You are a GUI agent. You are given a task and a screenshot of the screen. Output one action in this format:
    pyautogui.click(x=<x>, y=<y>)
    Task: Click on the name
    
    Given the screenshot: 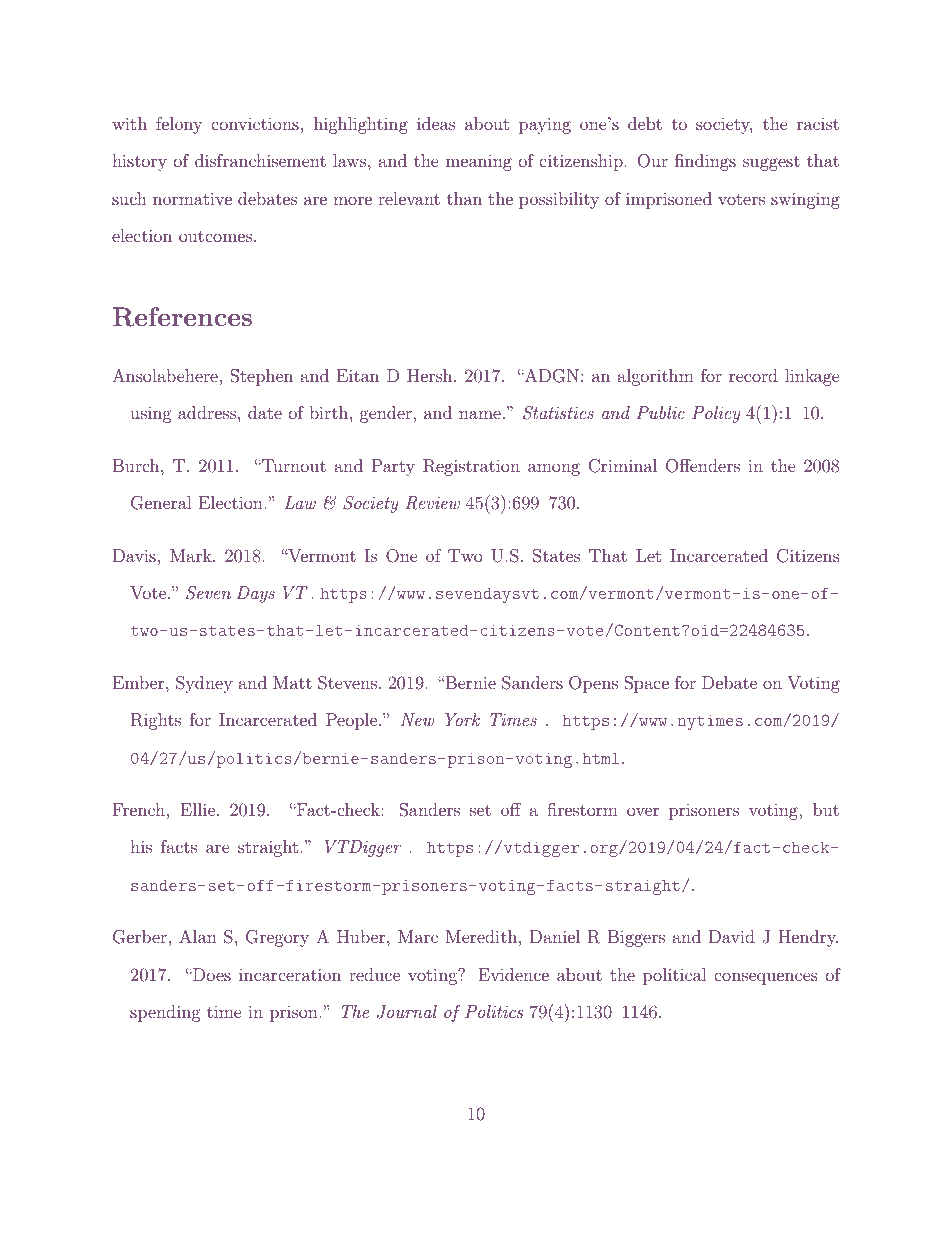 What is the action you would take?
    pyautogui.click(x=480, y=414)
